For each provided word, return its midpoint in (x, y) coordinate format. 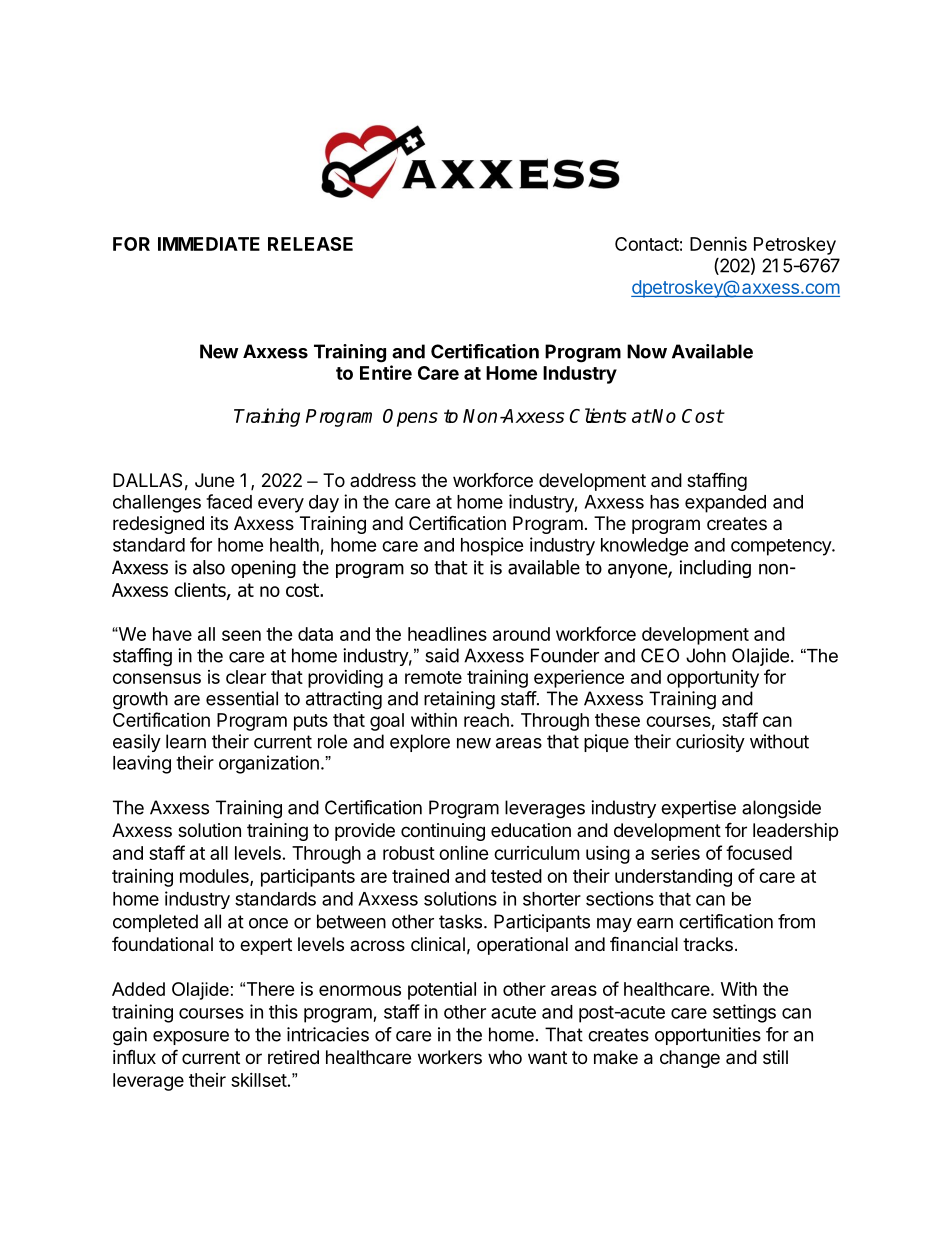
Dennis (718, 244)
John (706, 655)
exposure (191, 1038)
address (383, 480)
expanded (725, 504)
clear (246, 677)
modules (215, 877)
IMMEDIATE (209, 244)
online (464, 853)
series (675, 853)
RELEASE (310, 244)
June (214, 480)
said (442, 655)
